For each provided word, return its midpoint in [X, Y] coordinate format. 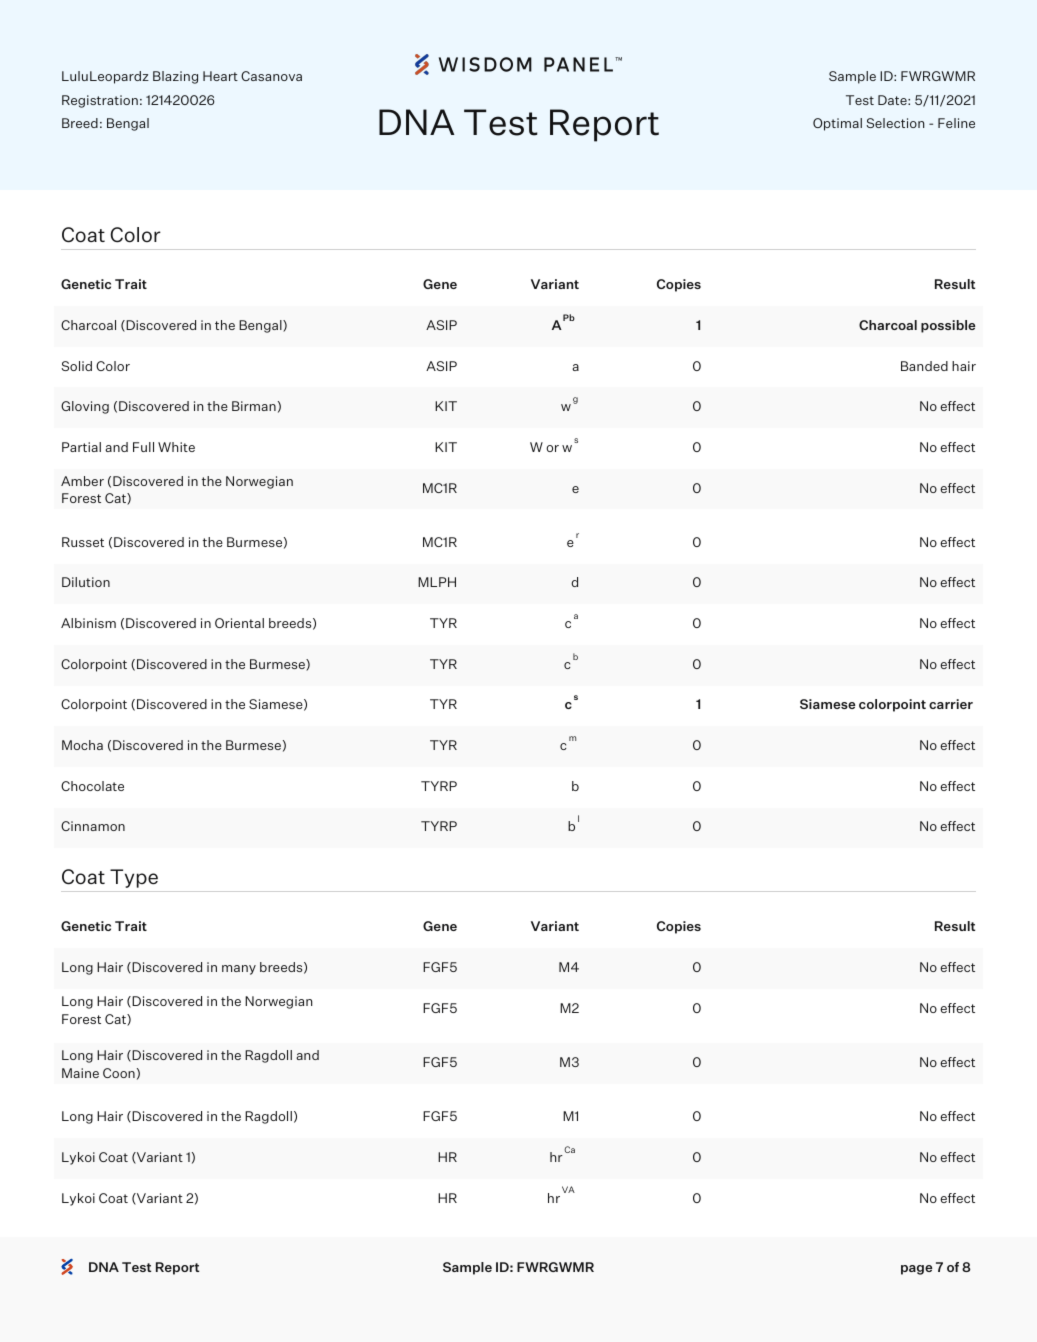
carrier [951, 704]
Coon [119, 1073]
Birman [254, 406]
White [176, 447]
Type [134, 878]
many [239, 970]
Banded [924, 366]
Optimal [837, 124]
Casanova [271, 76]
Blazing [175, 77]
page [916, 1270]
